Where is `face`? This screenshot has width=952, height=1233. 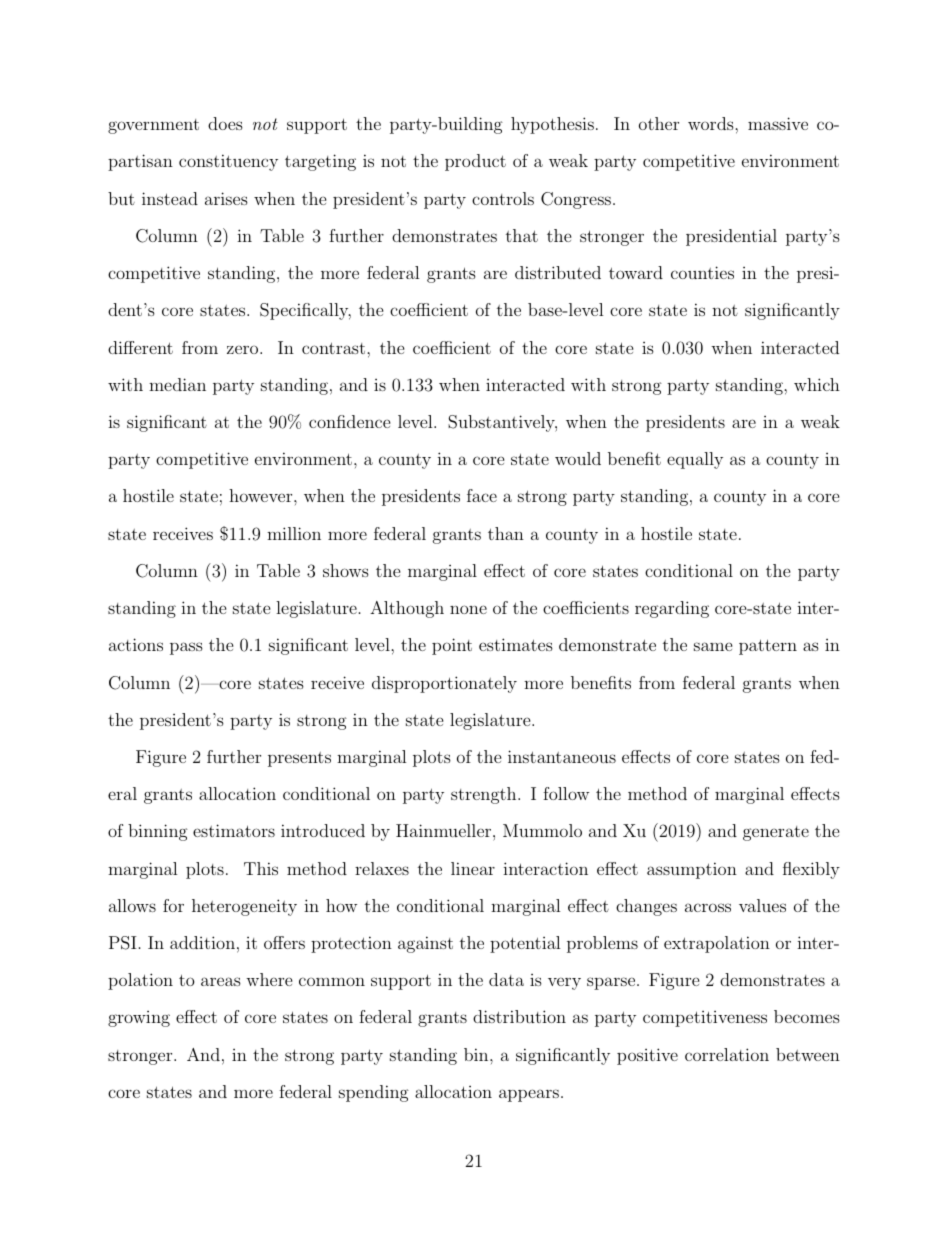 face is located at coordinates (482, 495).
